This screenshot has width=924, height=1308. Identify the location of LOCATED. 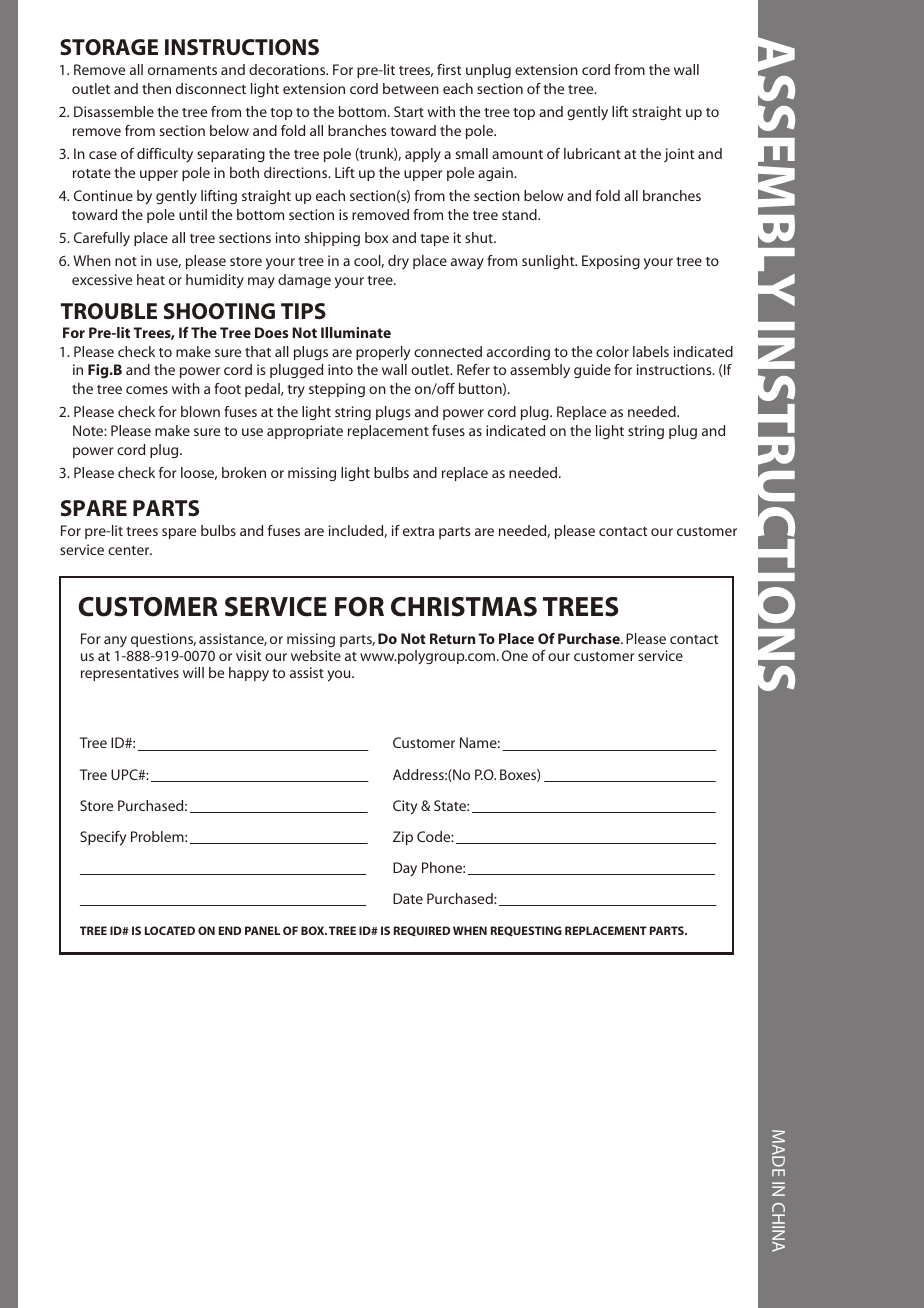
(170, 930).
